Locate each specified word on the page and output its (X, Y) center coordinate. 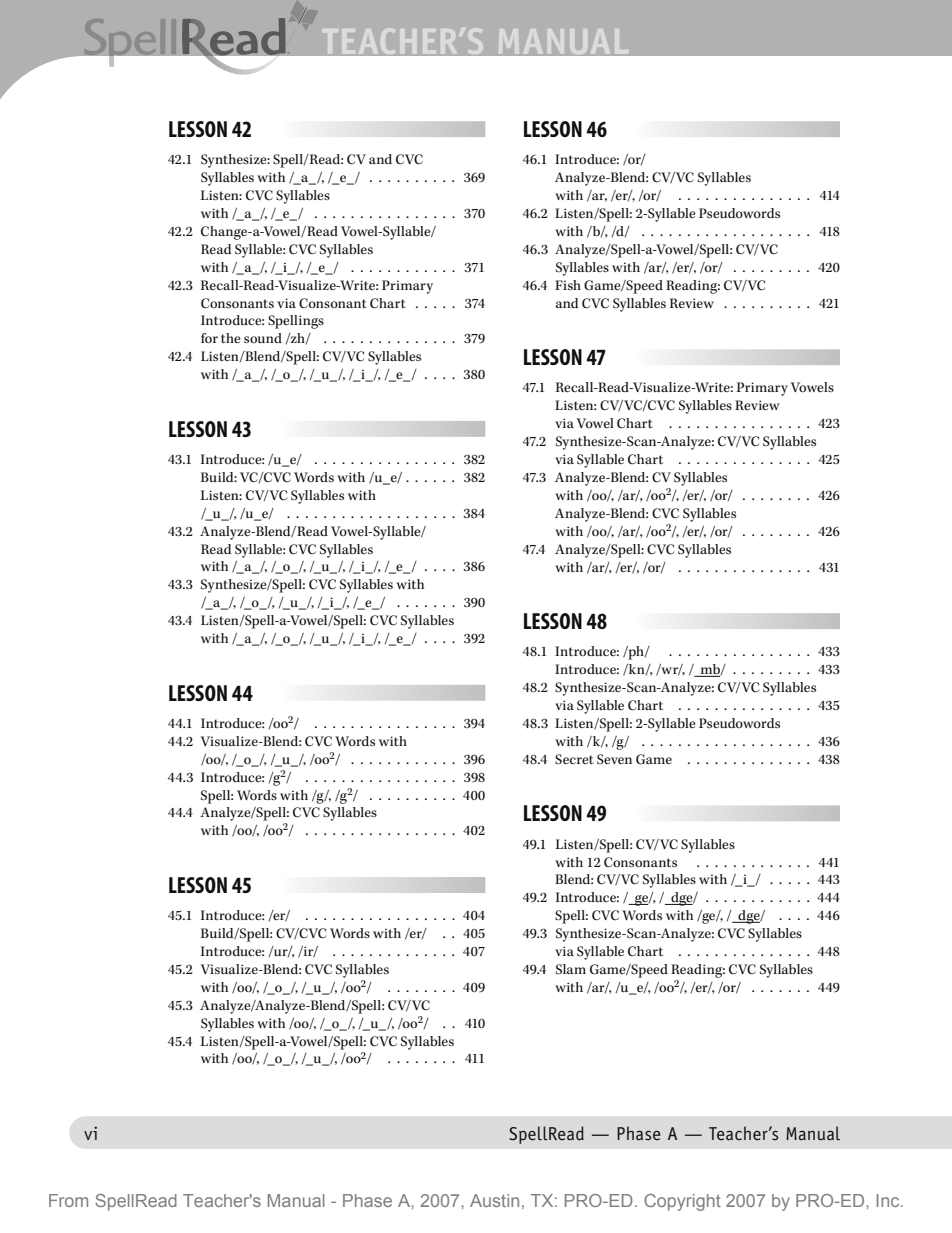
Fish (568, 285)
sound (263, 338)
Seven (614, 759)
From (68, 1200)
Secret (574, 759)
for (209, 338)
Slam (571, 969)
